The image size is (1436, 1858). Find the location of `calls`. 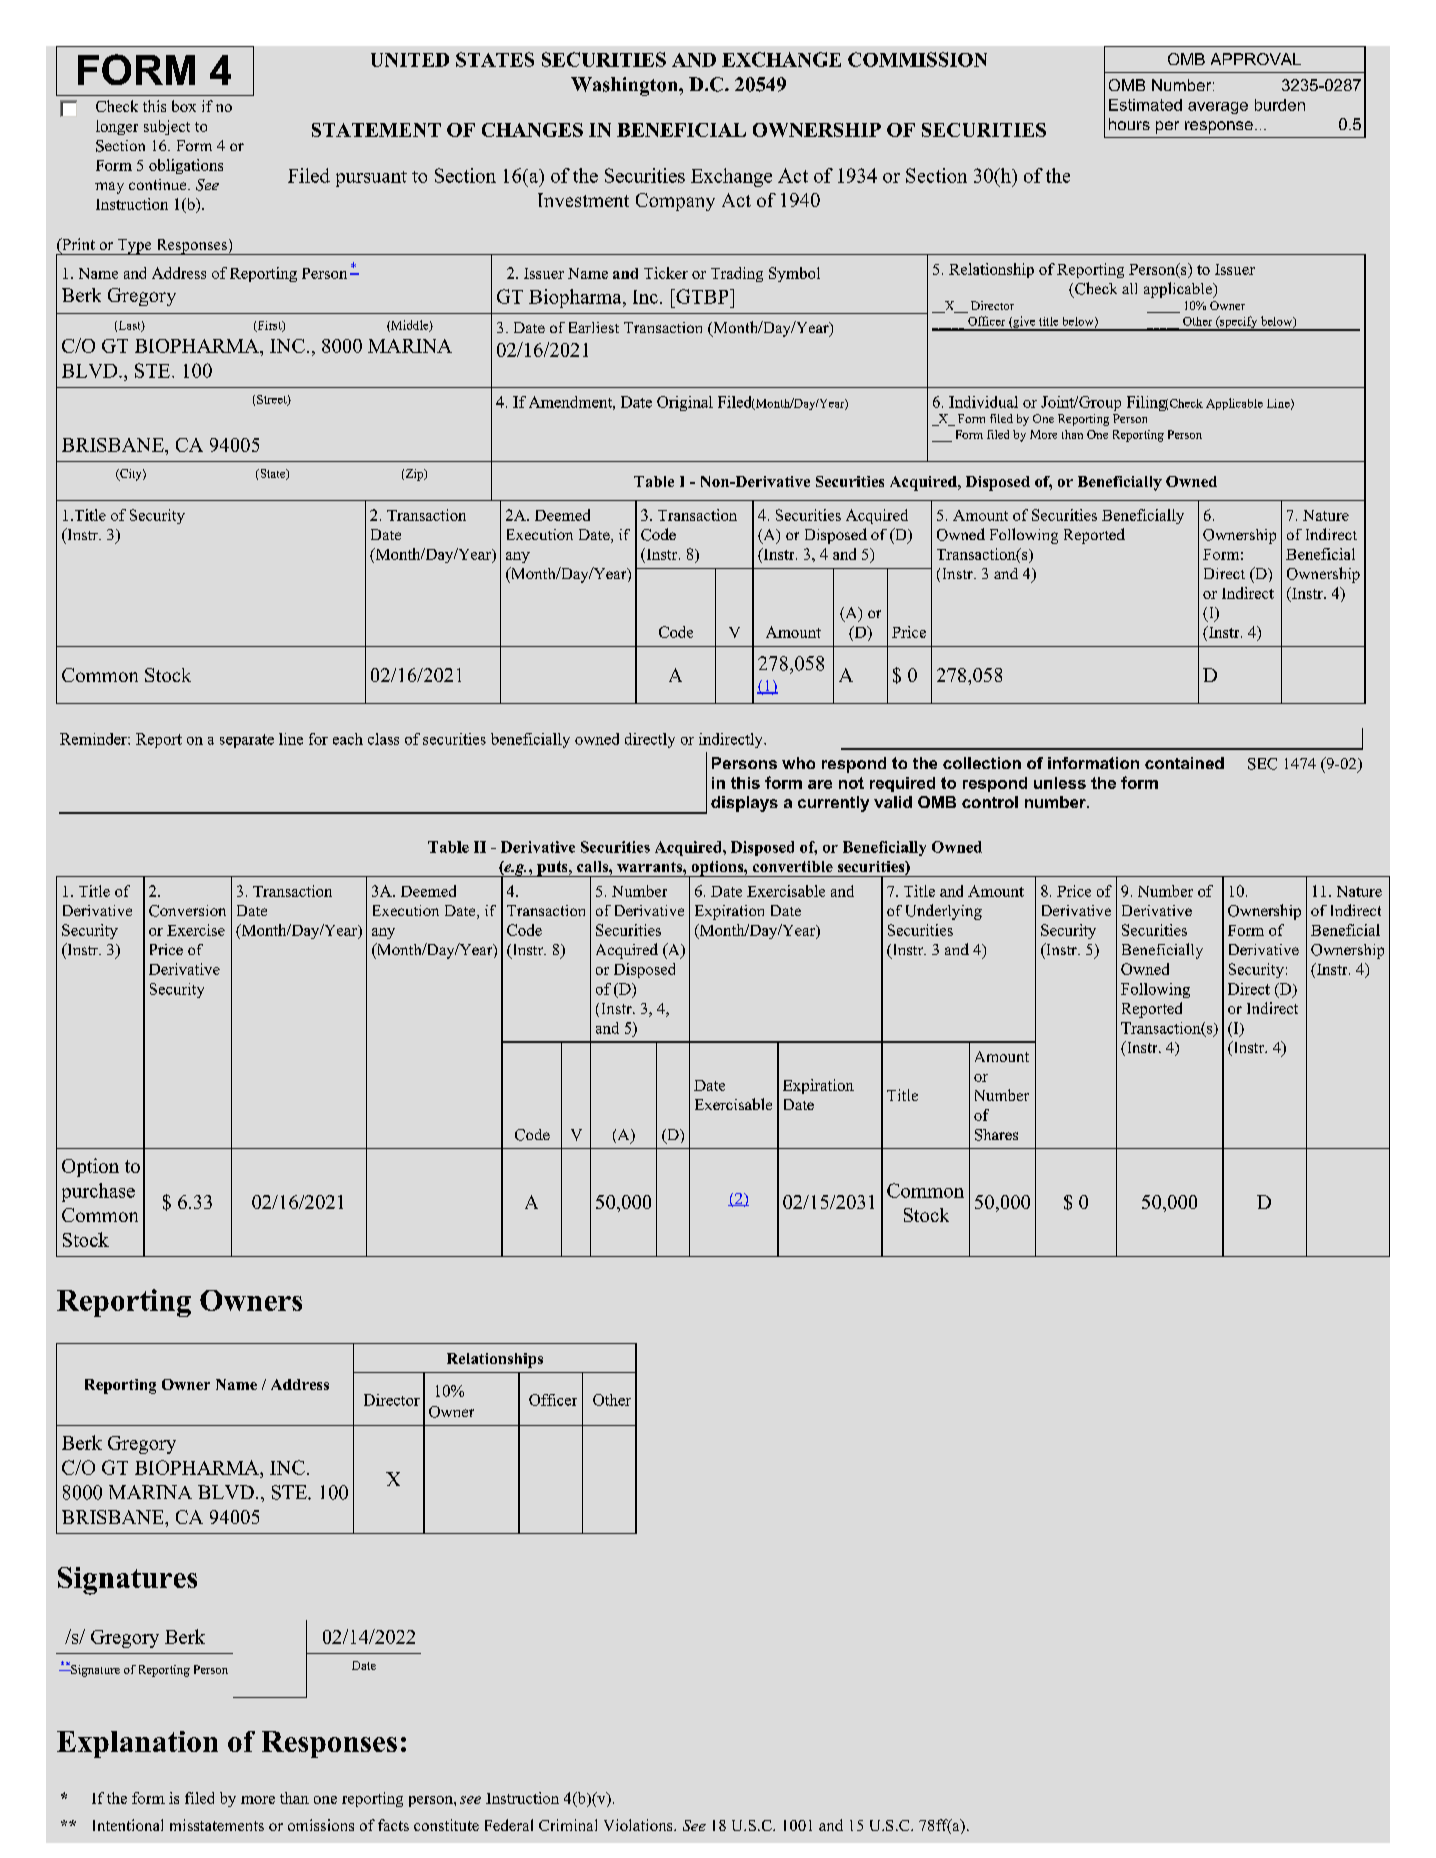

calls is located at coordinates (593, 866).
